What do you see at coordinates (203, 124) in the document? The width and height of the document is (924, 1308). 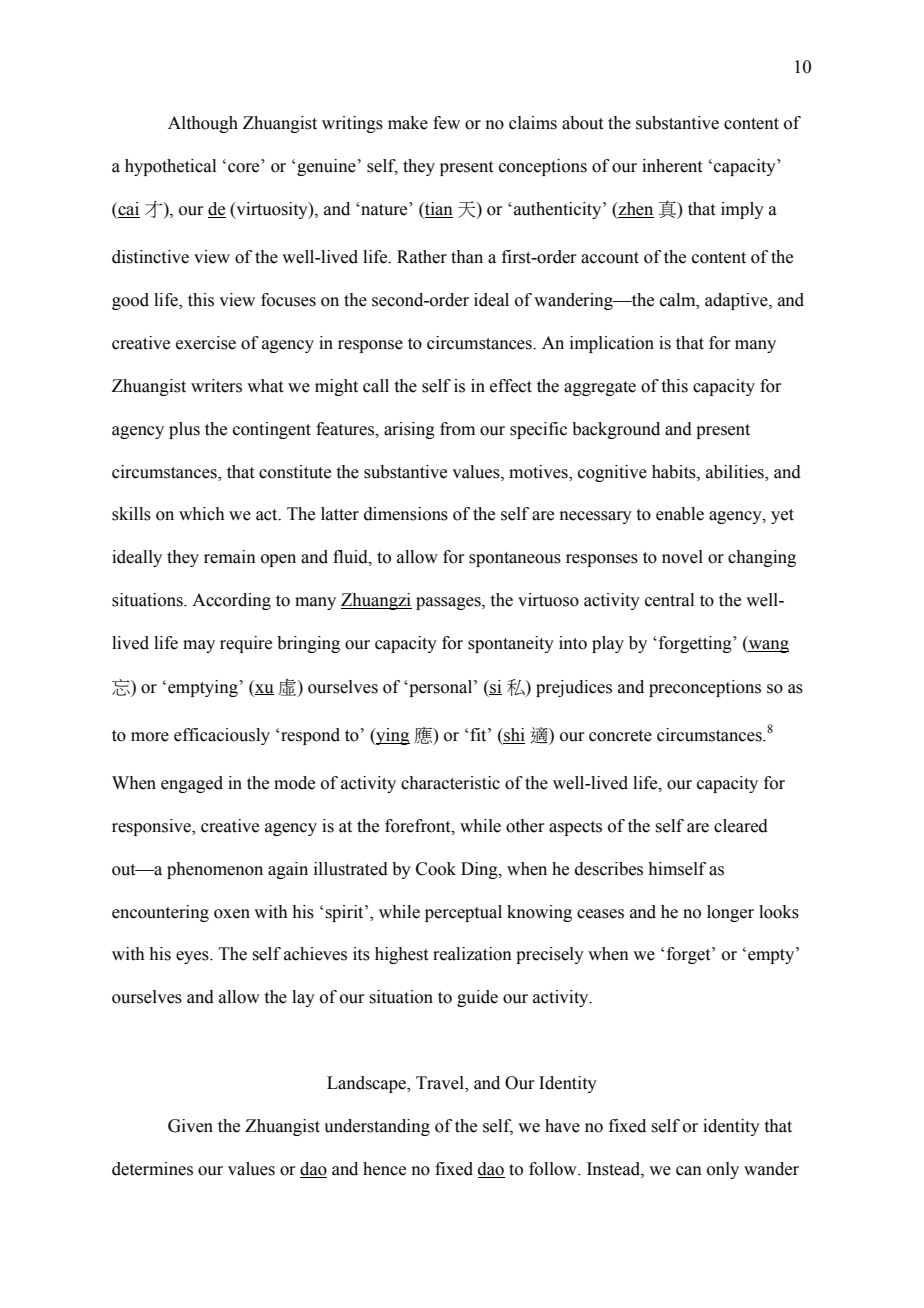 I see `Although` at bounding box center [203, 124].
